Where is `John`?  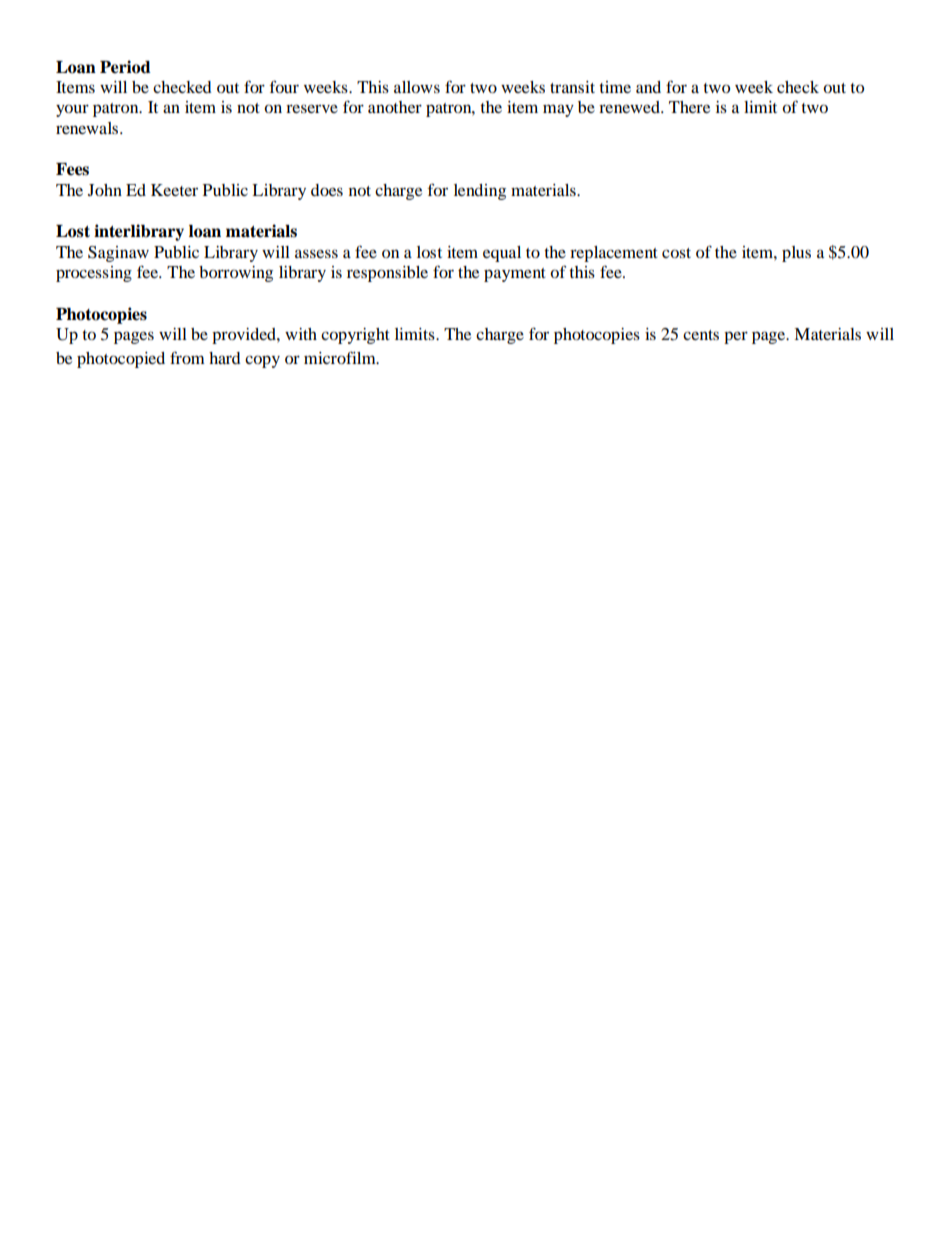 John is located at coordinates (105, 190).
